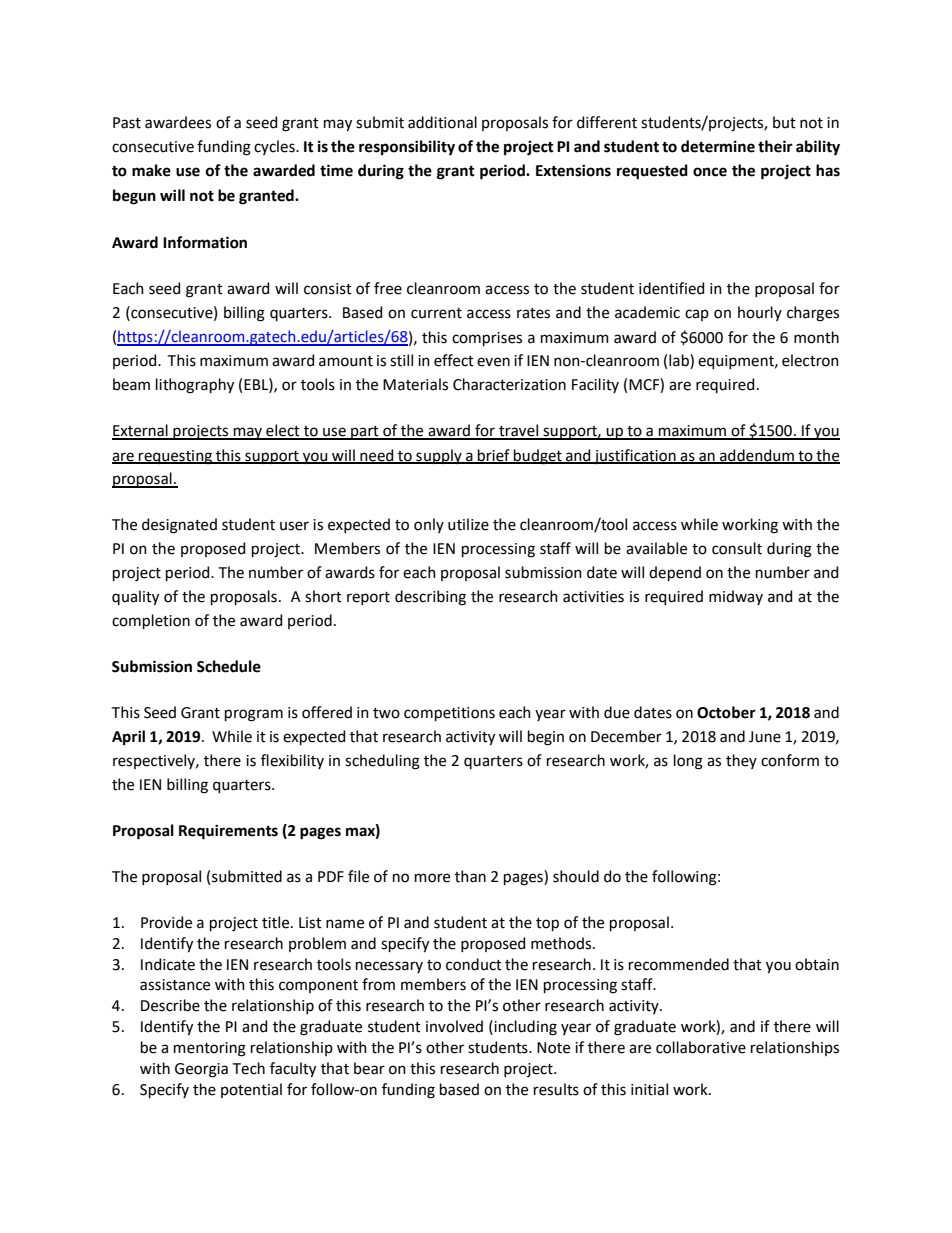 Image resolution: width=952 pixels, height=1233 pixels. Describe the element at coordinates (430, 598) in the image. I see `describing` at that location.
